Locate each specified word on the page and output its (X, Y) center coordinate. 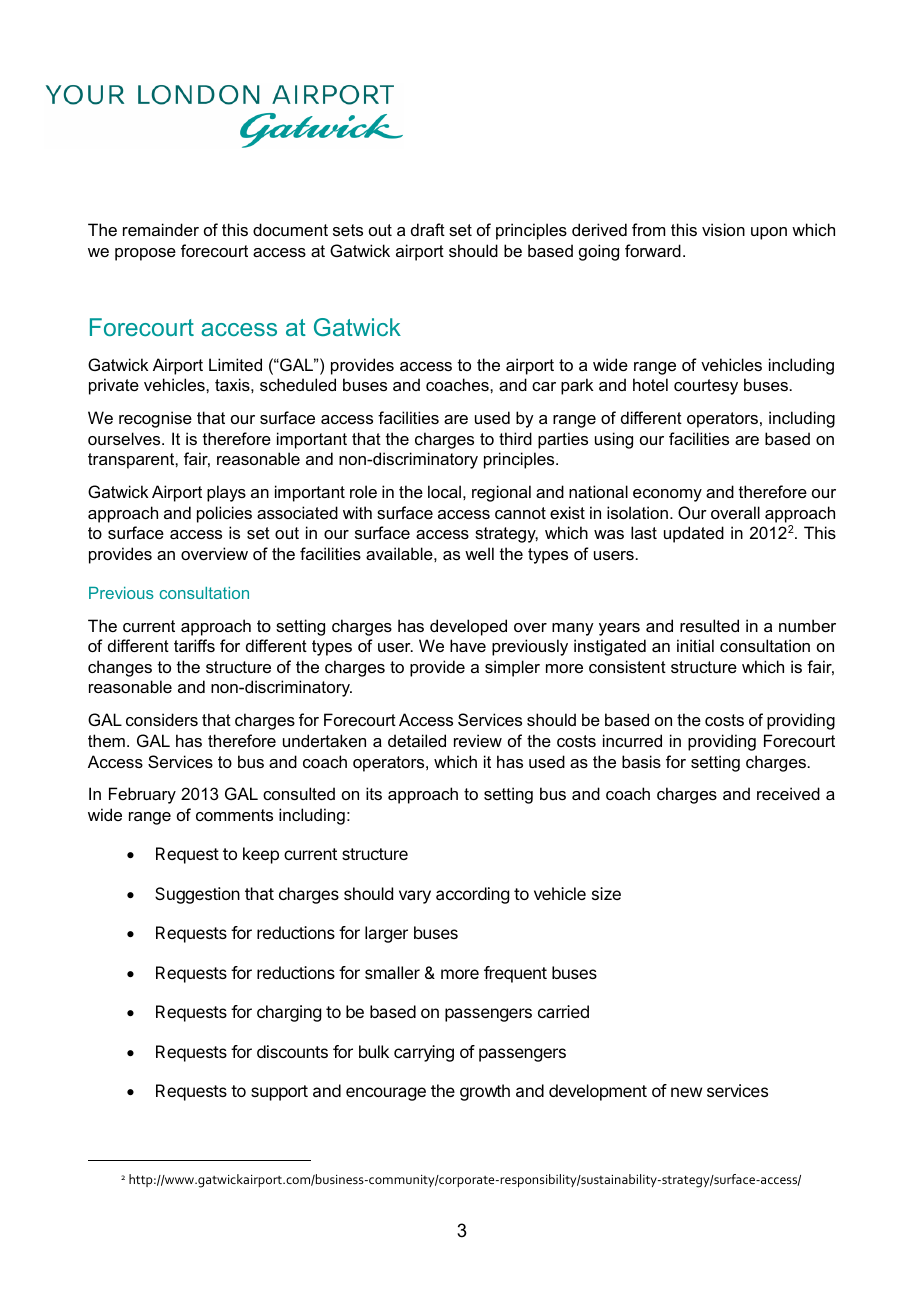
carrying (424, 1053)
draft (428, 229)
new (686, 1092)
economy (667, 495)
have (468, 645)
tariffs (194, 645)
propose (145, 254)
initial (695, 645)
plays (226, 493)
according (472, 895)
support (279, 1093)
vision (723, 229)
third (515, 438)
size (606, 893)
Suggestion (197, 895)
